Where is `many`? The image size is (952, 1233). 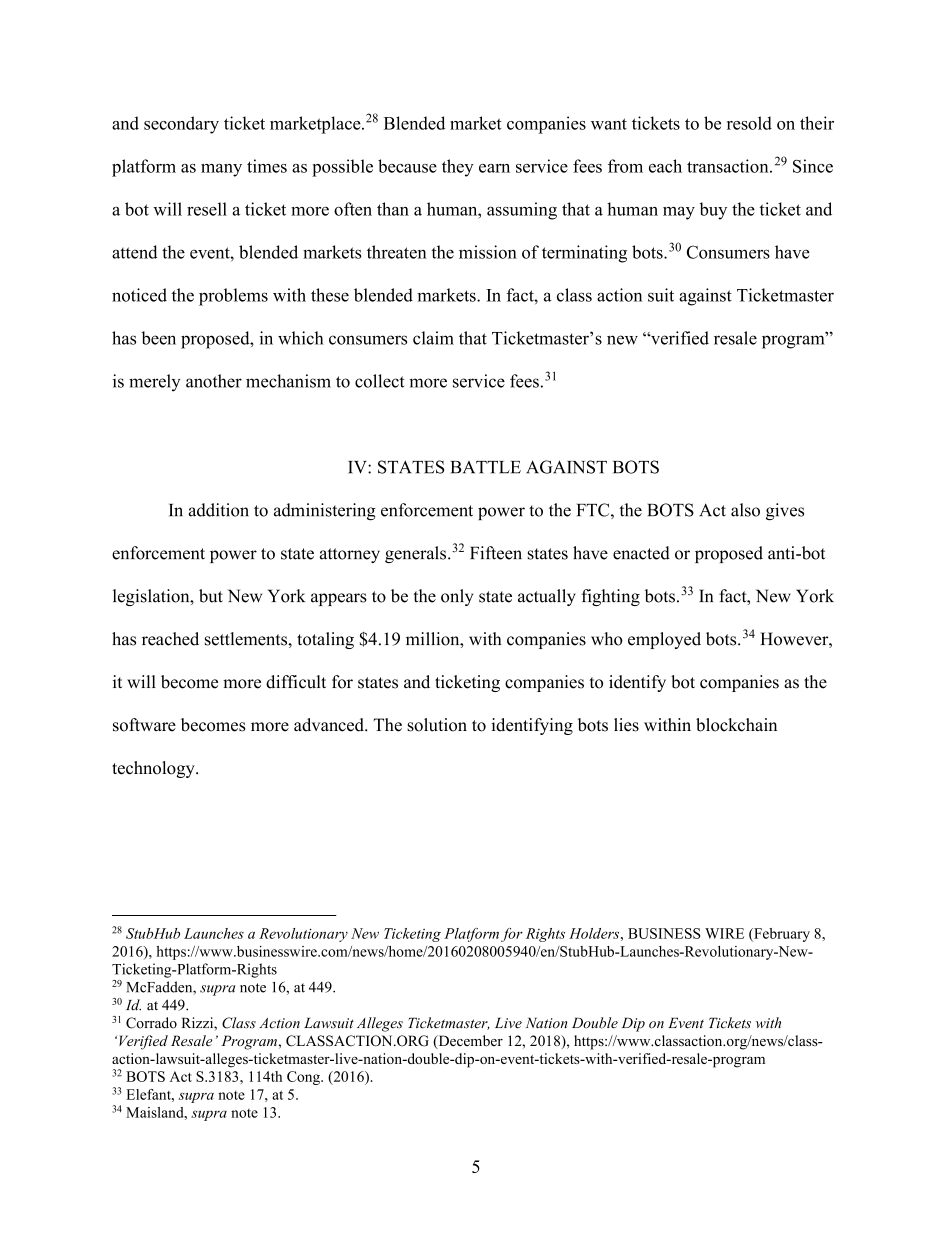
many is located at coordinates (221, 170).
